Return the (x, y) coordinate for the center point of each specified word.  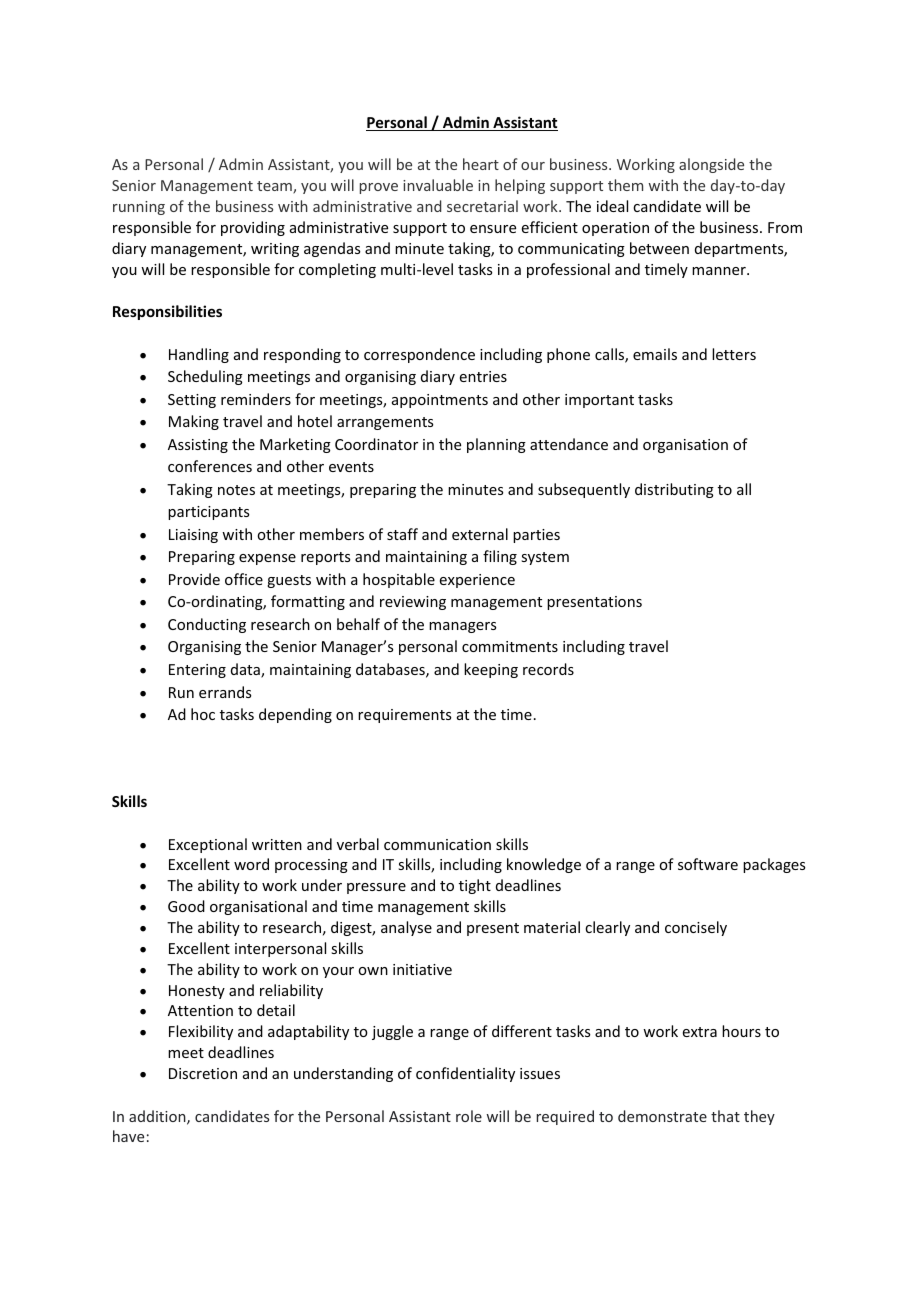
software (708, 864)
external (480, 534)
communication (437, 844)
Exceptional (208, 845)
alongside (711, 165)
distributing (674, 490)
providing (253, 228)
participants (208, 513)
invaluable (438, 185)
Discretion (203, 1073)
